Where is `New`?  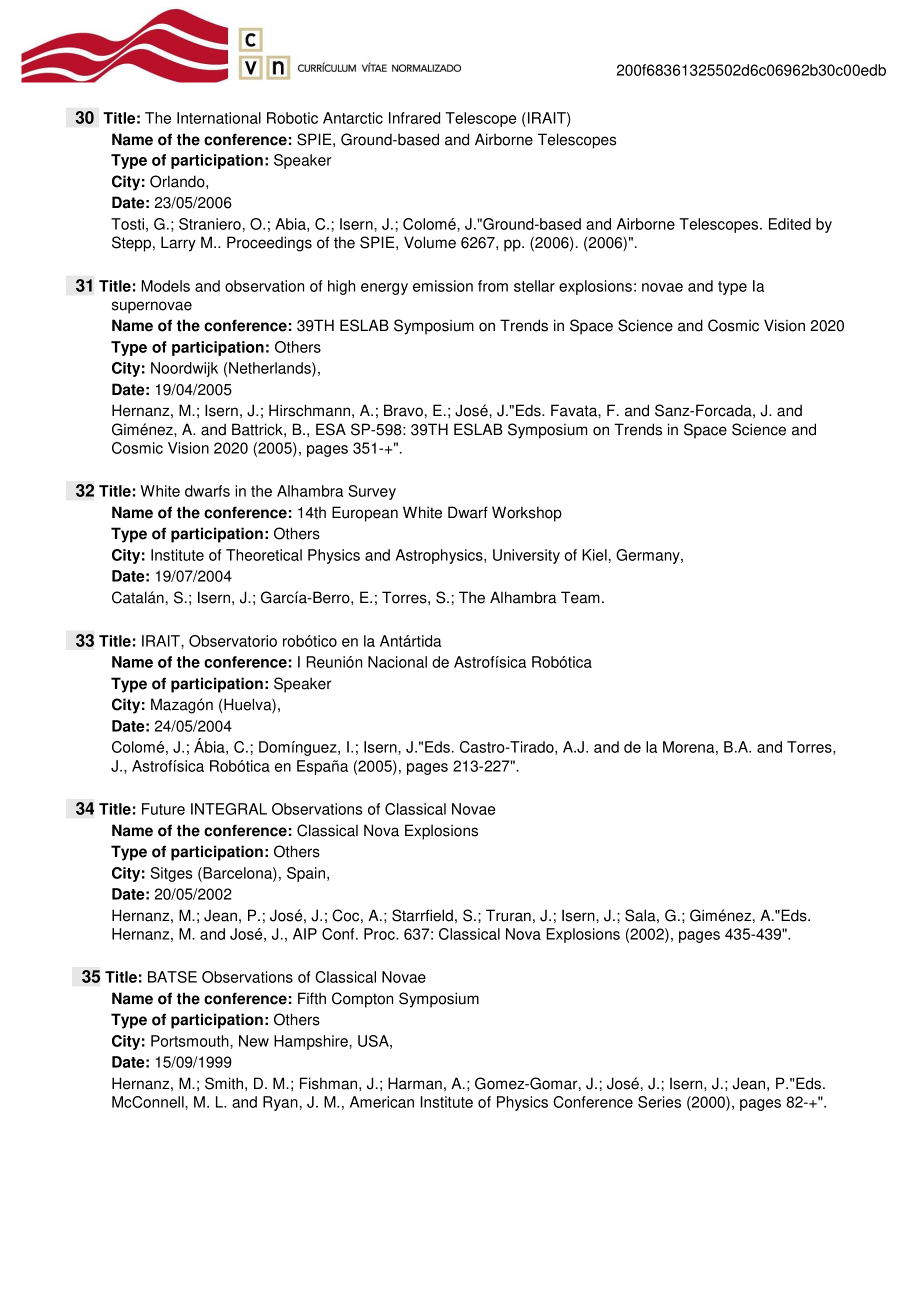 New is located at coordinates (254, 1041).
